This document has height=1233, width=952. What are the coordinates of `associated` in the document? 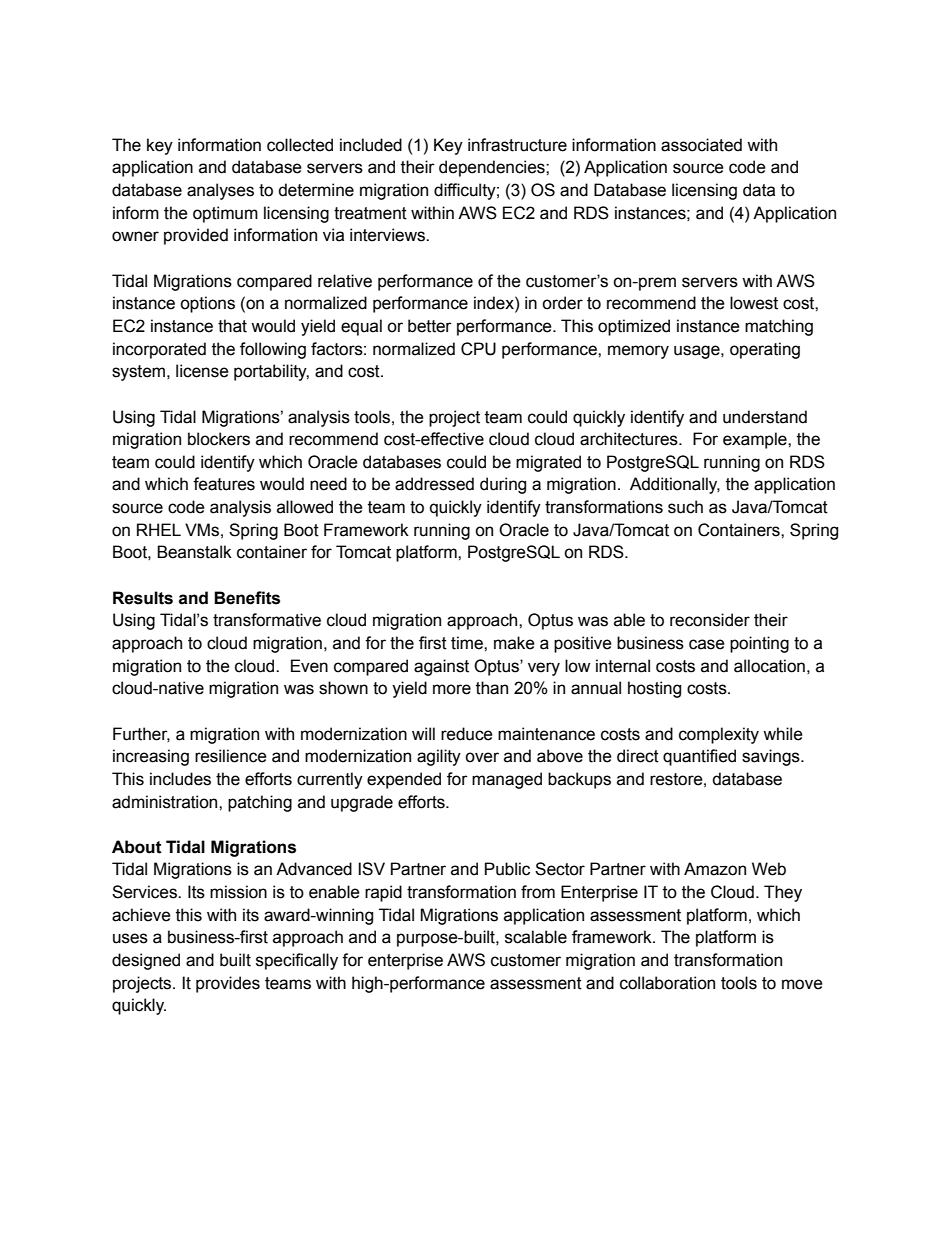 It's located at (701, 145).
